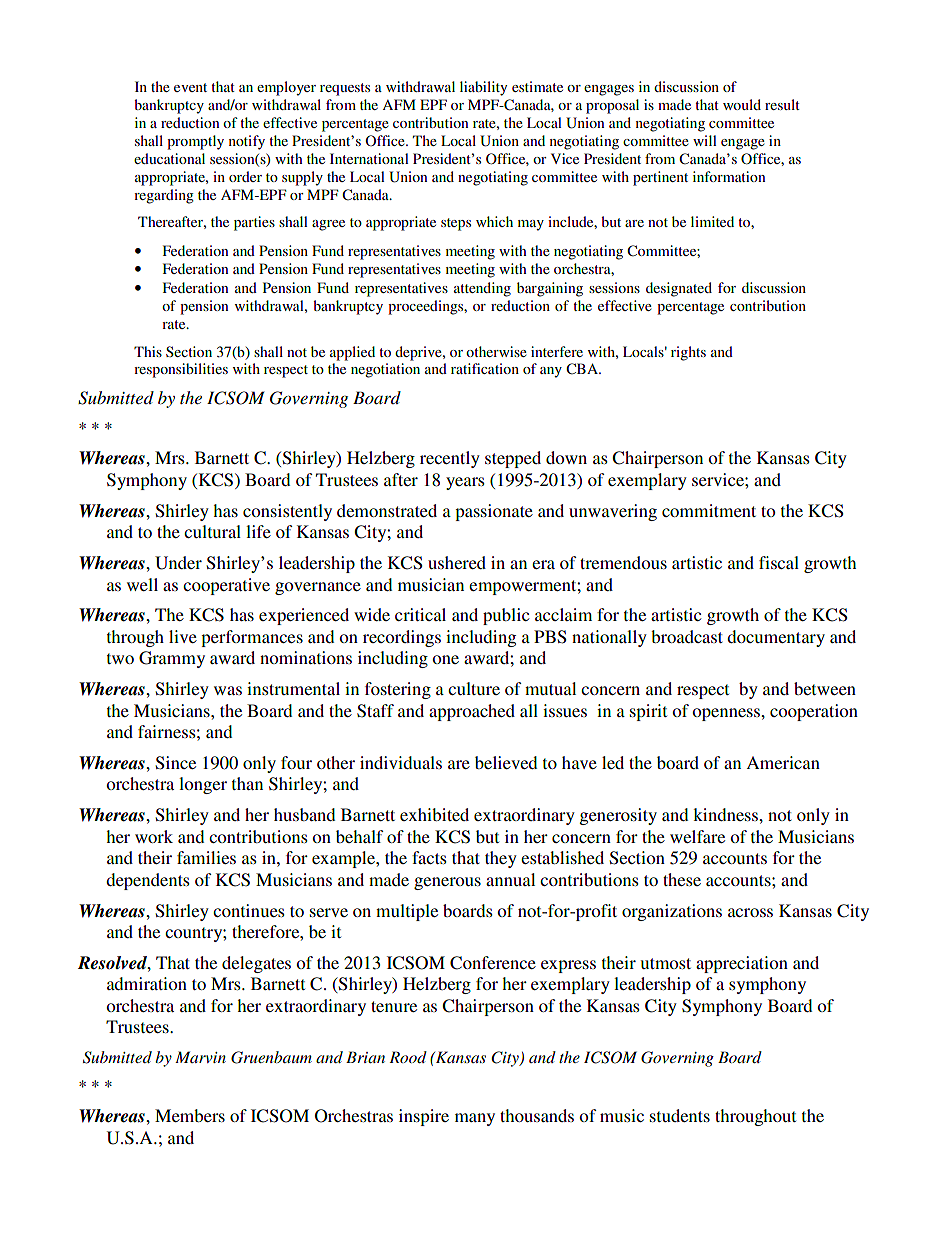 This screenshot has height=1233, width=952. Describe the element at coordinates (742, 104) in the screenshot. I see `would` at that location.
